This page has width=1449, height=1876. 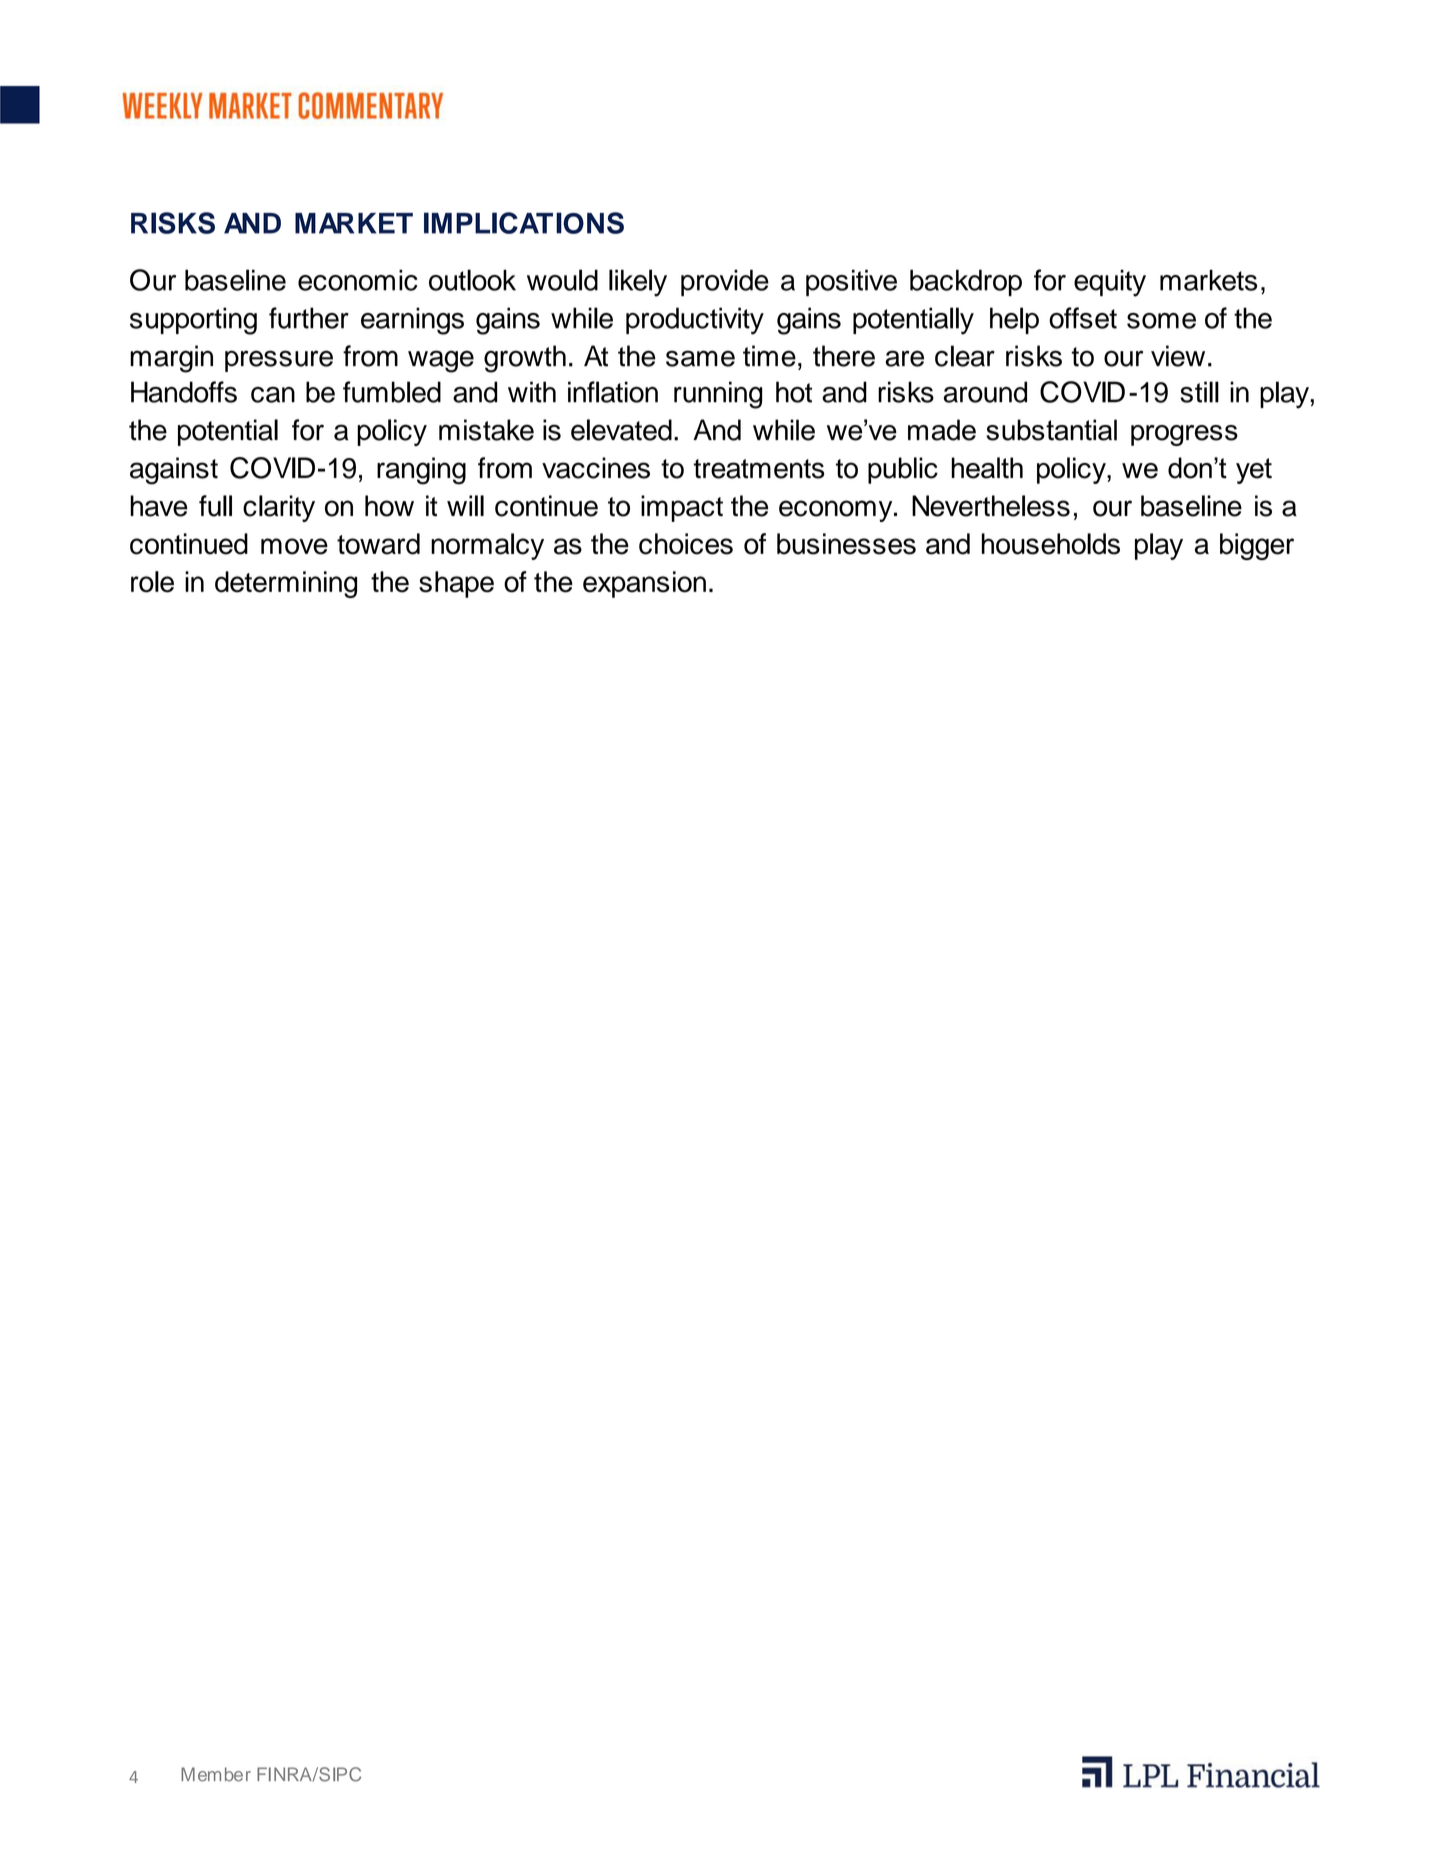 What do you see at coordinates (216, 1774) in the page?
I see `Member` at bounding box center [216, 1774].
